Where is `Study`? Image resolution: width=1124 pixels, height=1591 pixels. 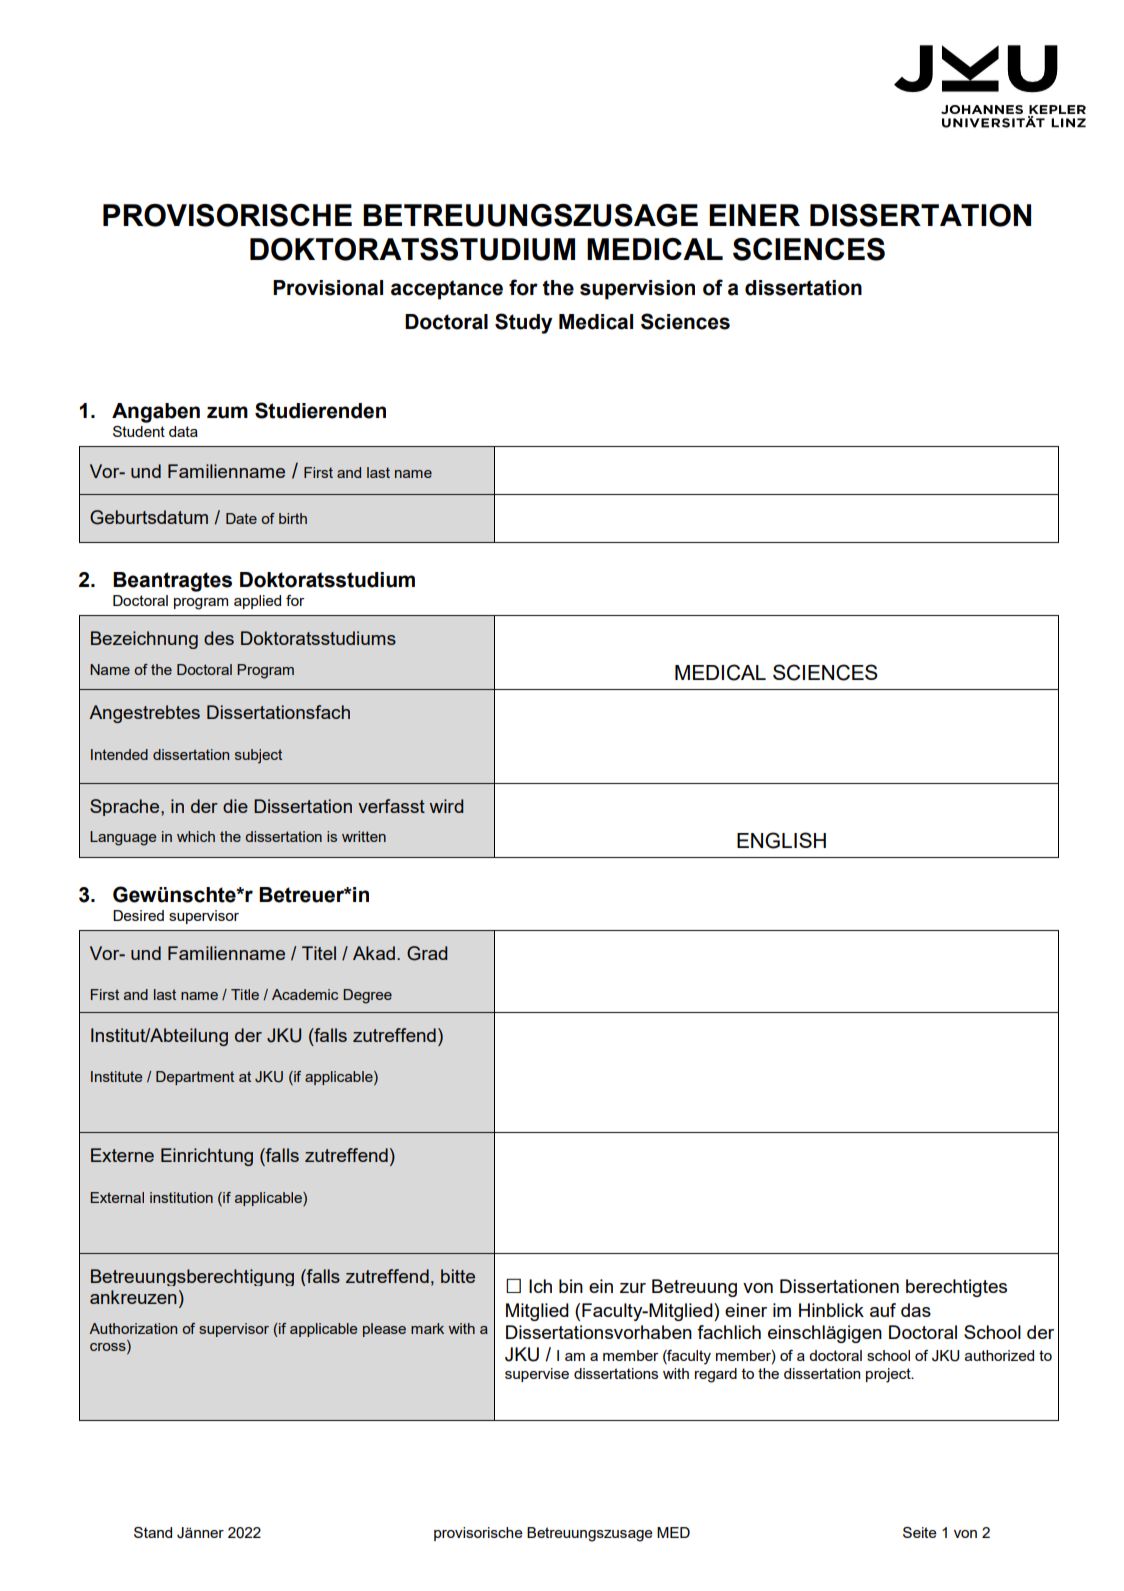
Study is located at coordinates (523, 323).
